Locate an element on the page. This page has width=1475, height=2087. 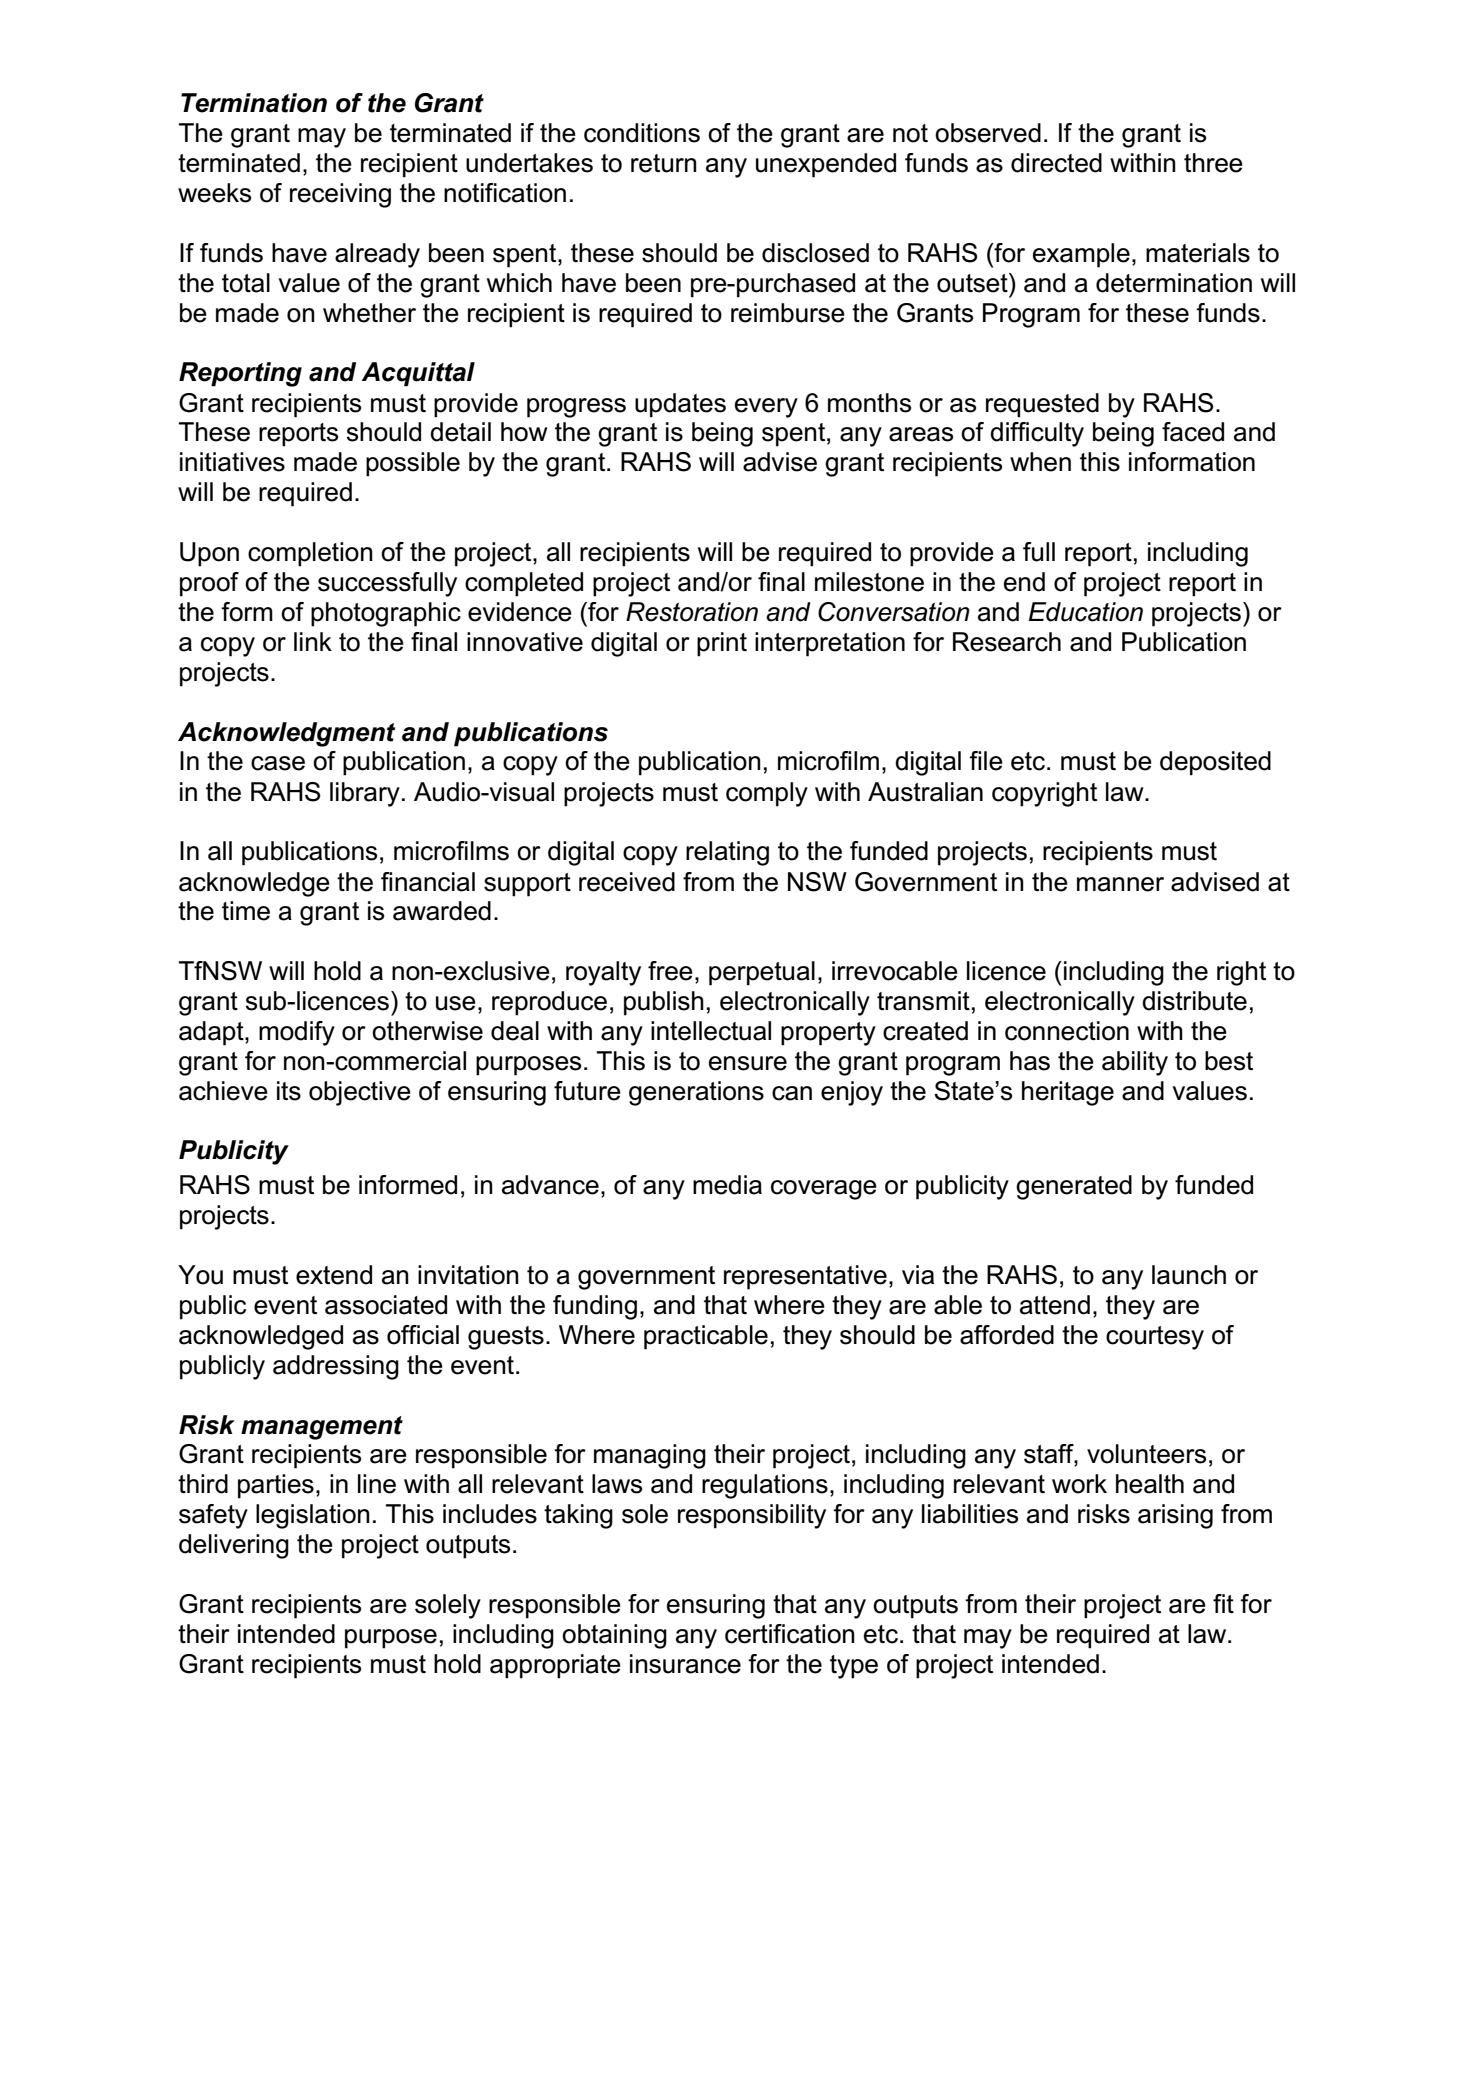
link is located at coordinates (313, 641).
